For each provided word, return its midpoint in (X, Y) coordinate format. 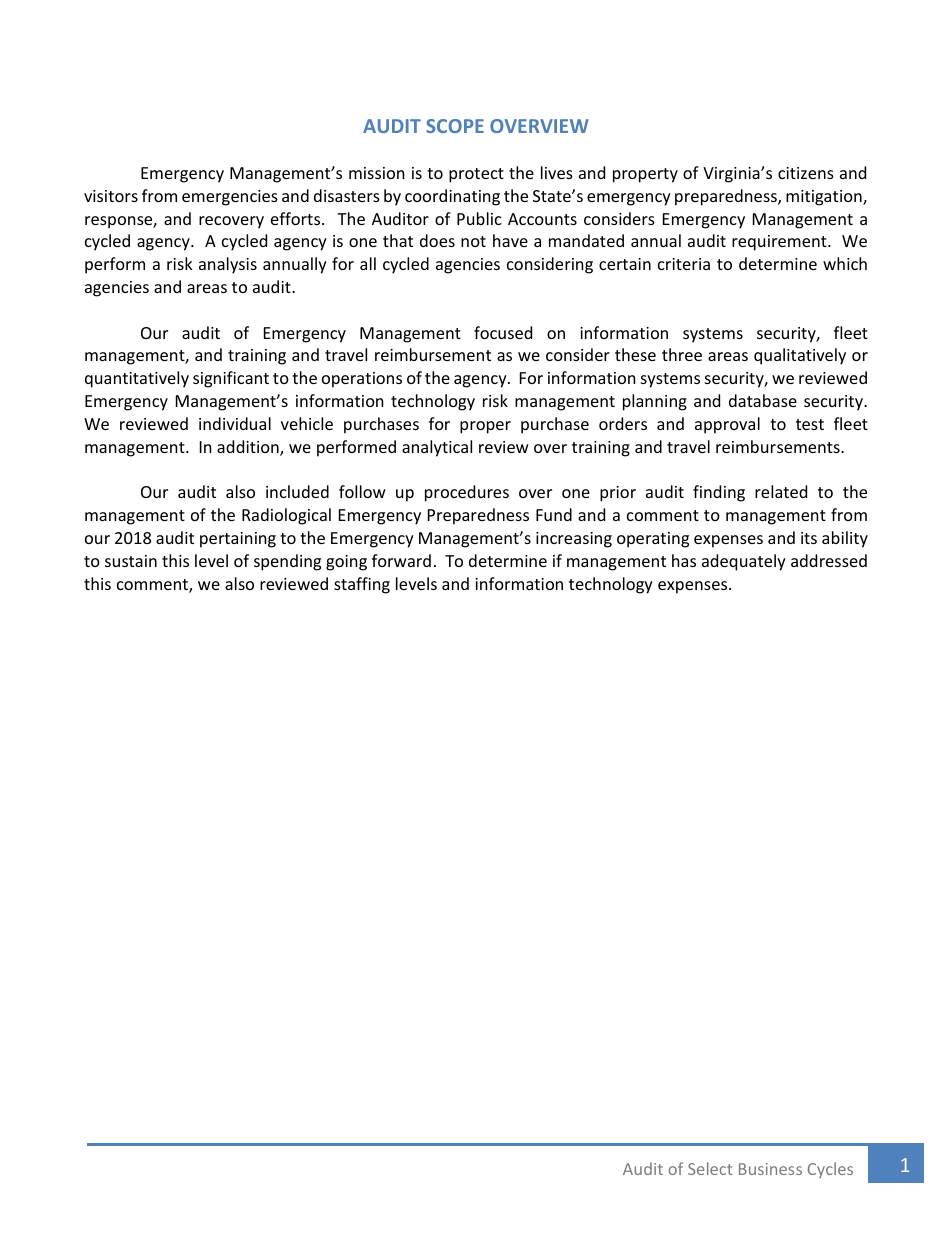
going (346, 563)
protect (476, 175)
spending (287, 562)
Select (710, 1168)
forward (401, 560)
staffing (362, 585)
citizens (806, 173)
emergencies (230, 198)
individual (235, 423)
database (763, 400)
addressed (829, 560)
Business (770, 1169)
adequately (744, 562)
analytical (437, 448)
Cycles (830, 1170)
